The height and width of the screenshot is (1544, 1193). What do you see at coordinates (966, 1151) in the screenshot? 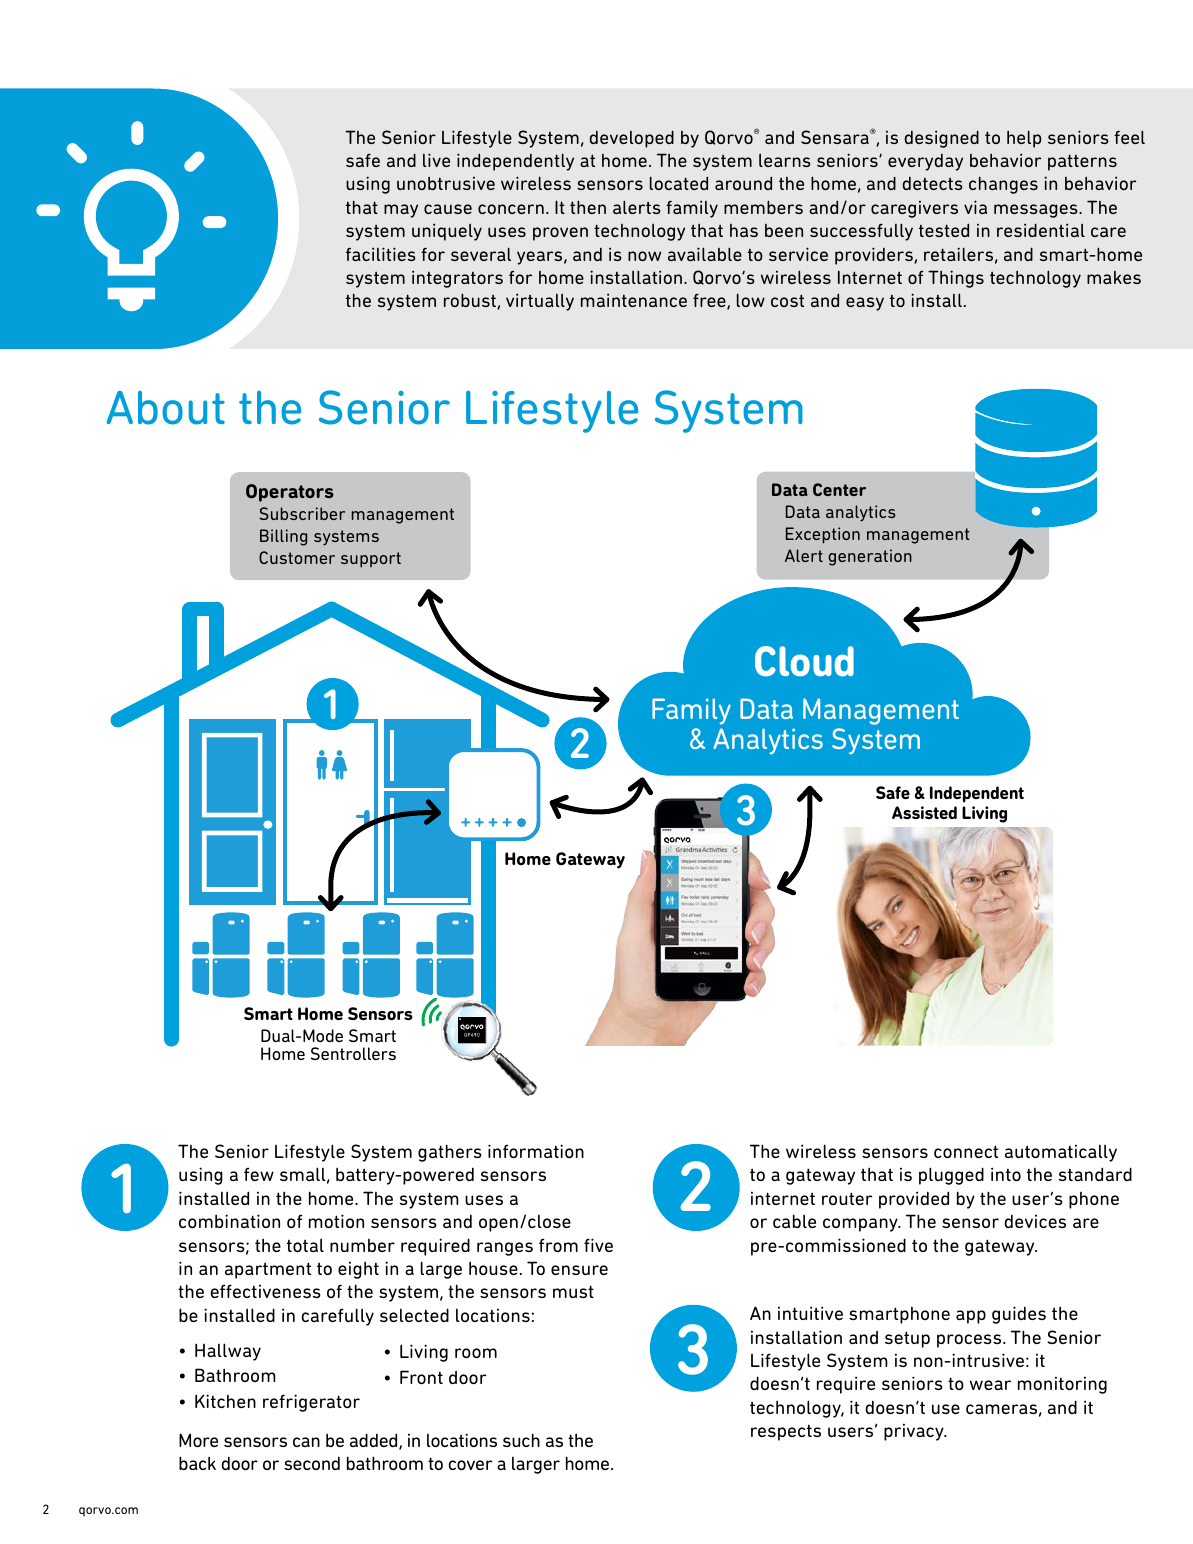
I see `connect` at bounding box center [966, 1151].
